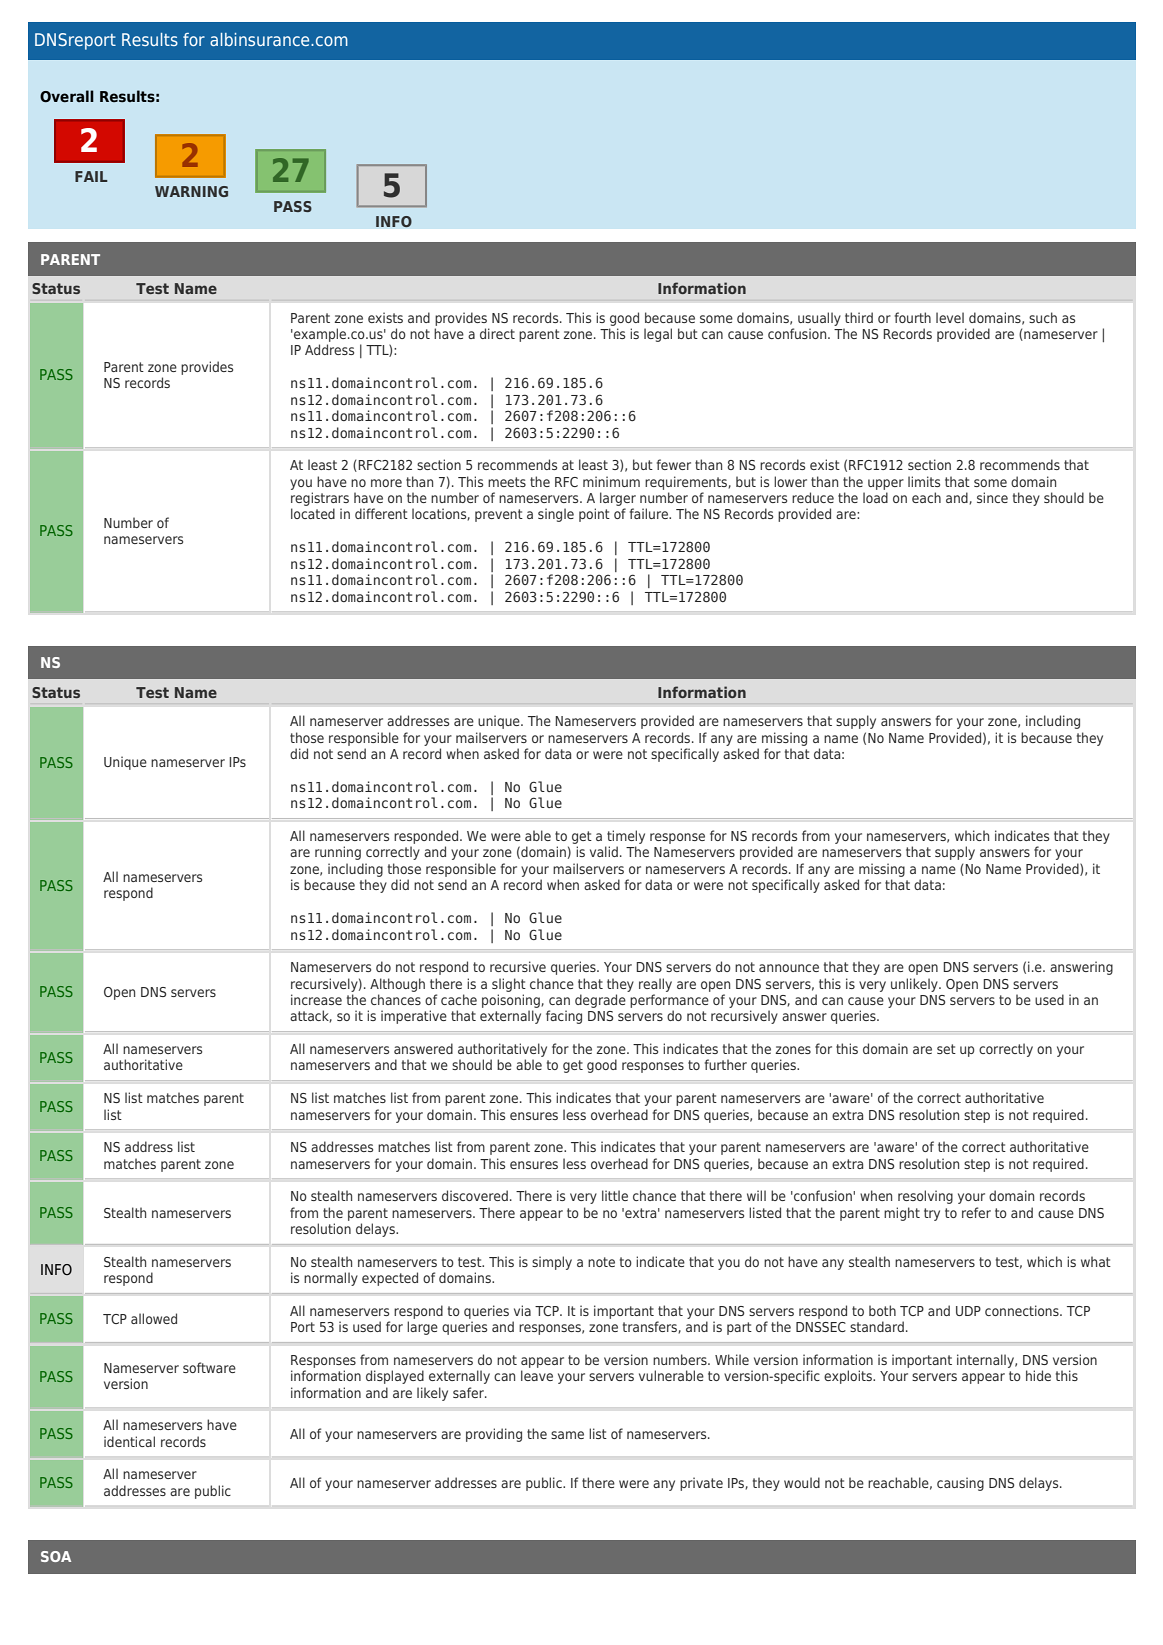  Describe the element at coordinates (191, 191) in the screenshot. I see `WARNING` at that location.
